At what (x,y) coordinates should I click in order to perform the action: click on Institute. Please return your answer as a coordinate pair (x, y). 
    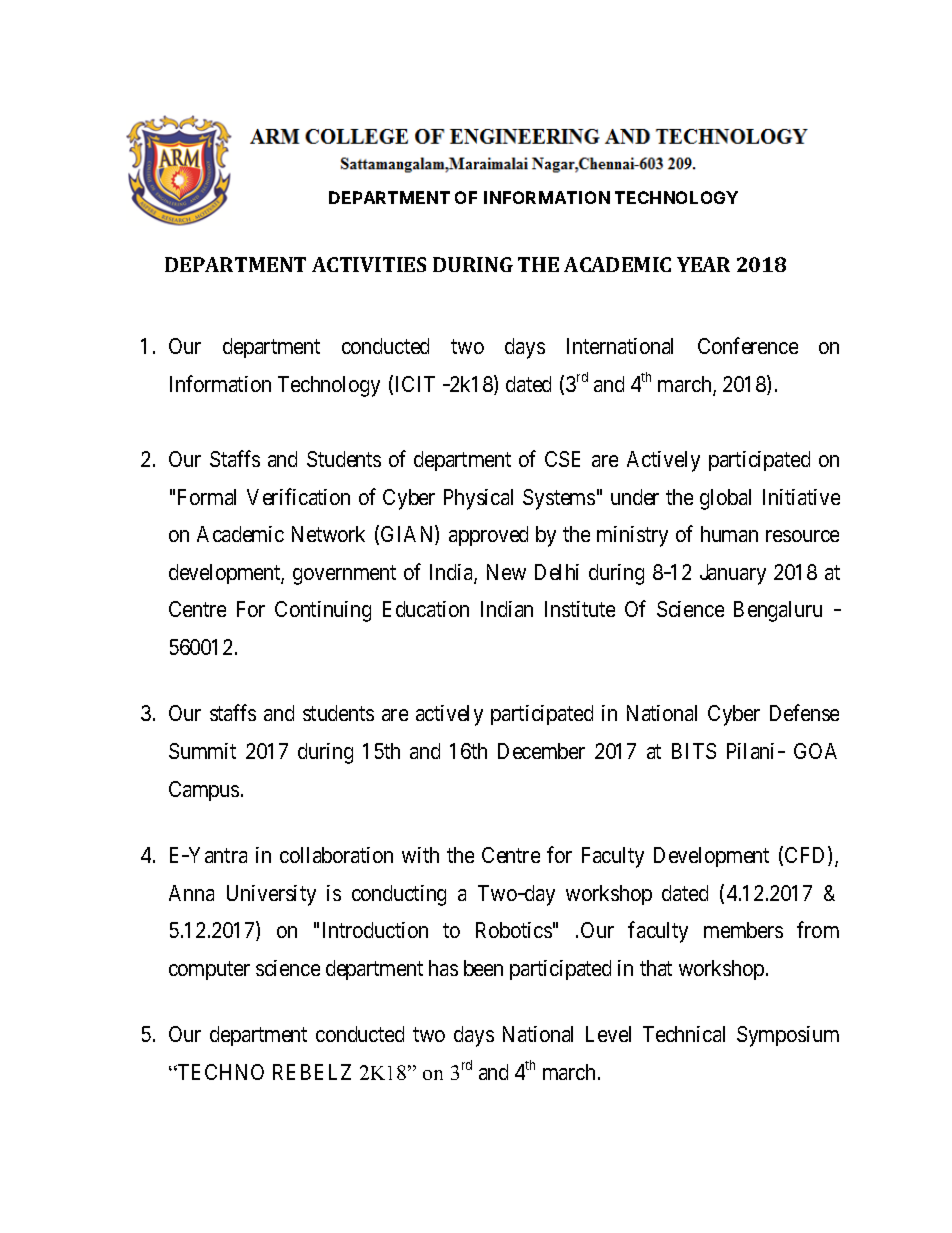
    Looking at the image, I should click on (580, 609).
